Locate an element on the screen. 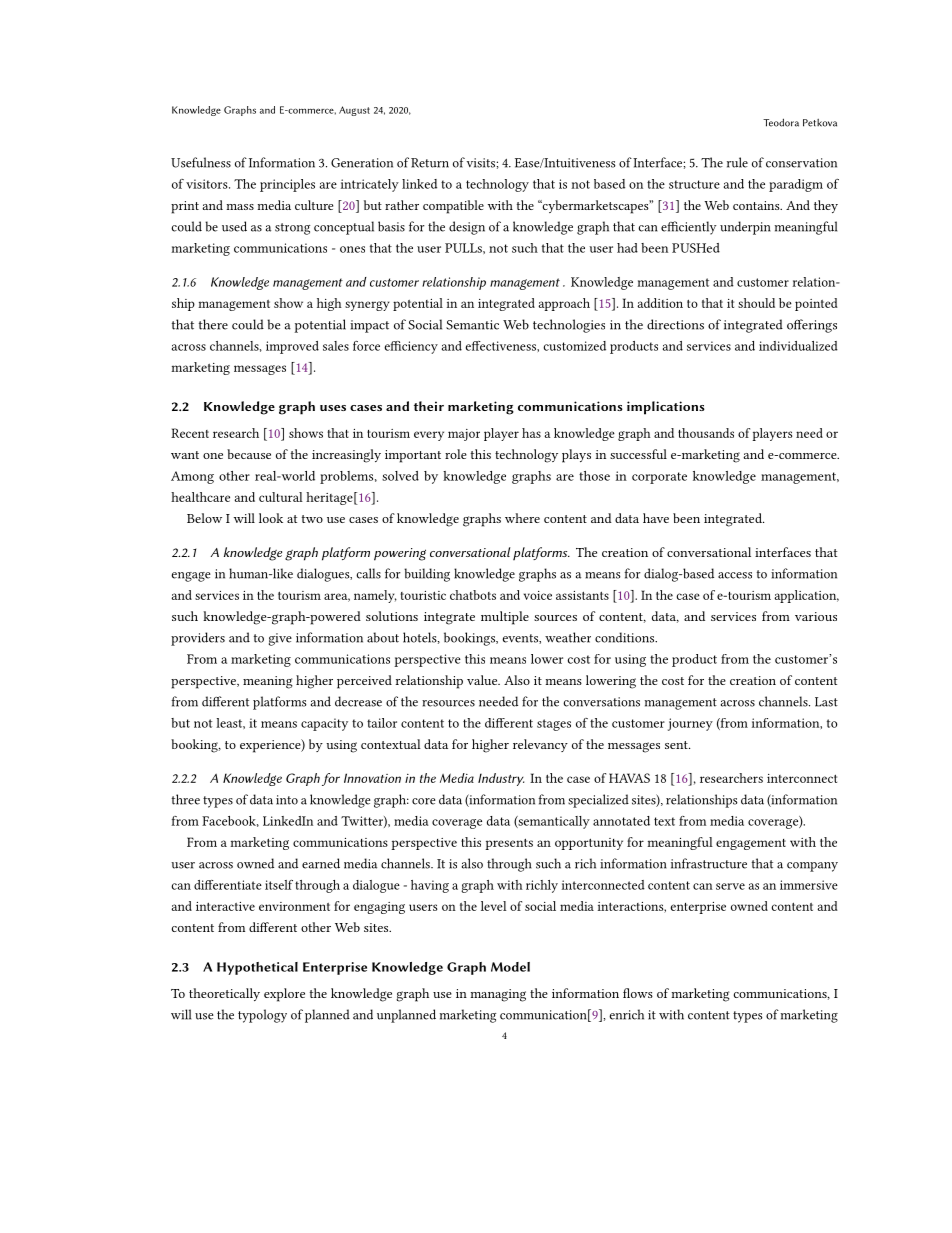 This screenshot has height=1233, width=952. customized is located at coordinates (574, 346).
